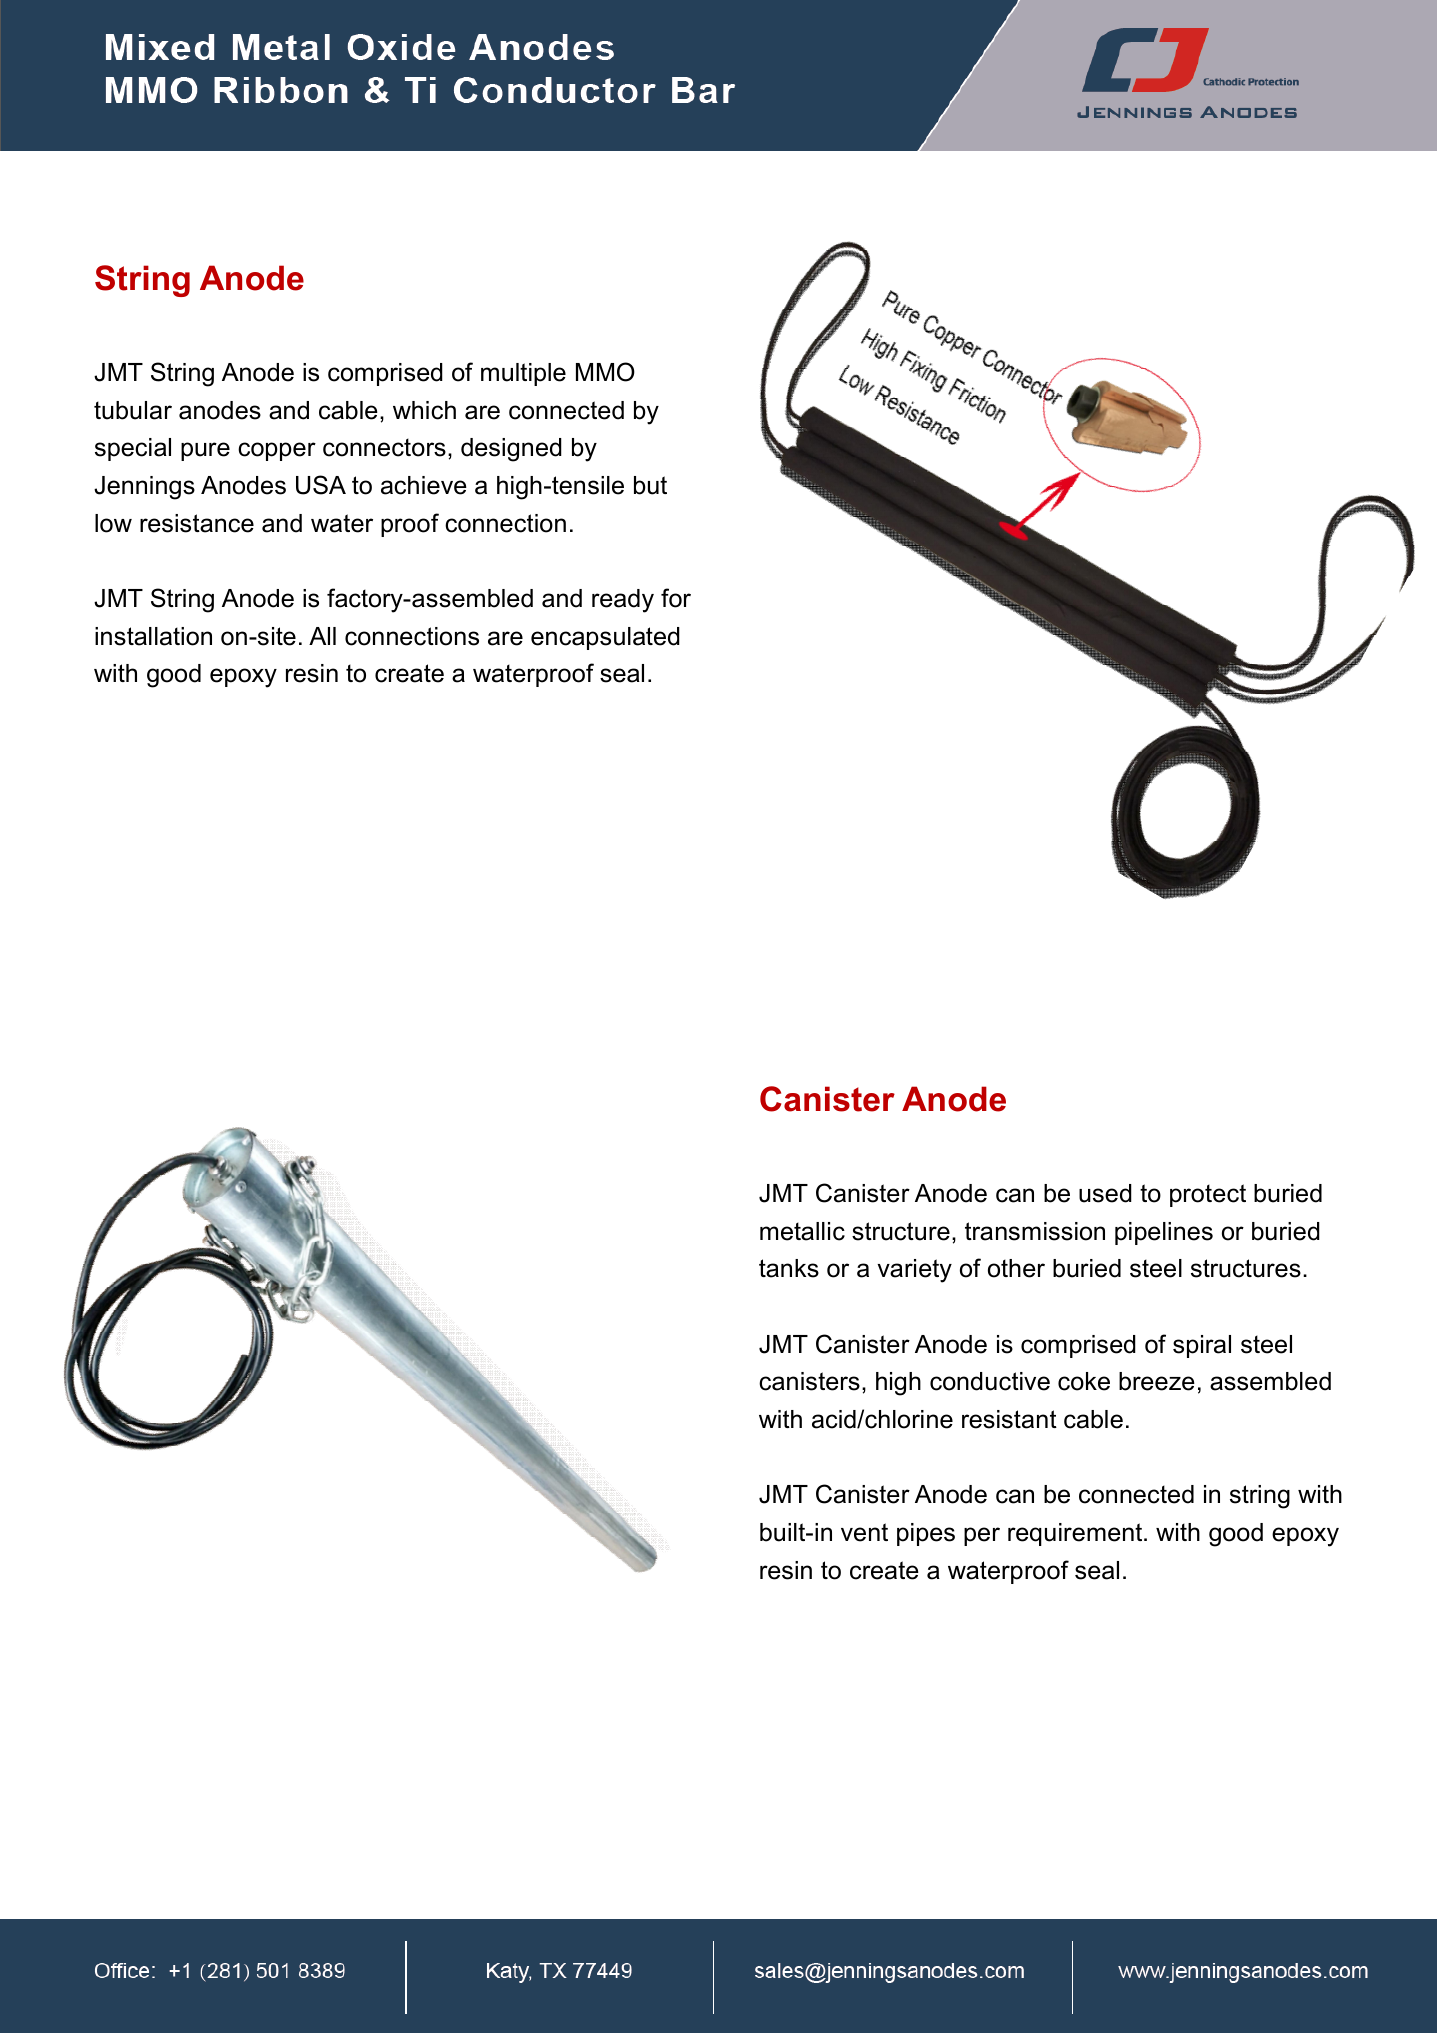 Image resolution: width=1437 pixels, height=2033 pixels. Describe the element at coordinates (1076, 1534) in the screenshot. I see `requirement` at that location.
